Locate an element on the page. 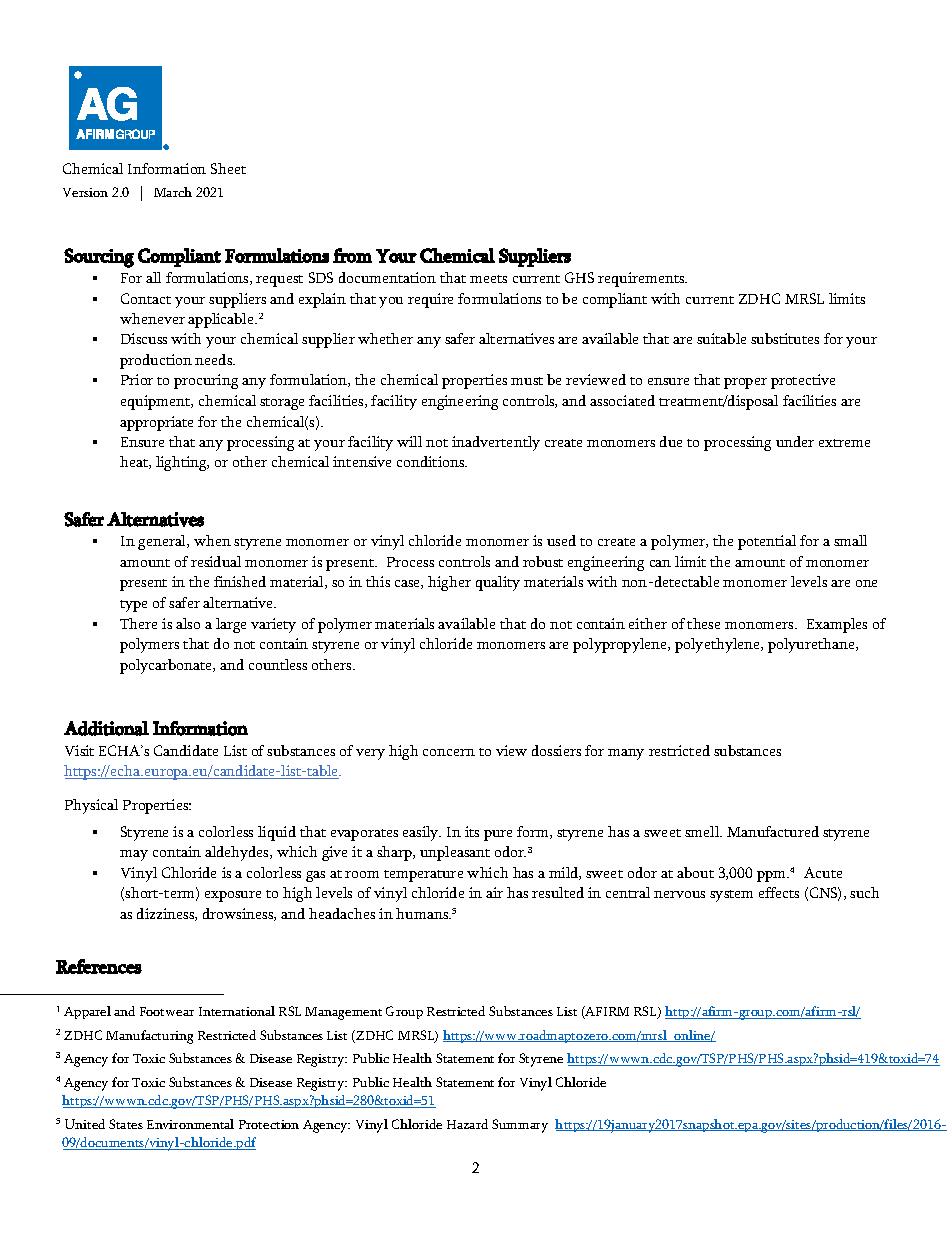  also is located at coordinates (188, 623).
